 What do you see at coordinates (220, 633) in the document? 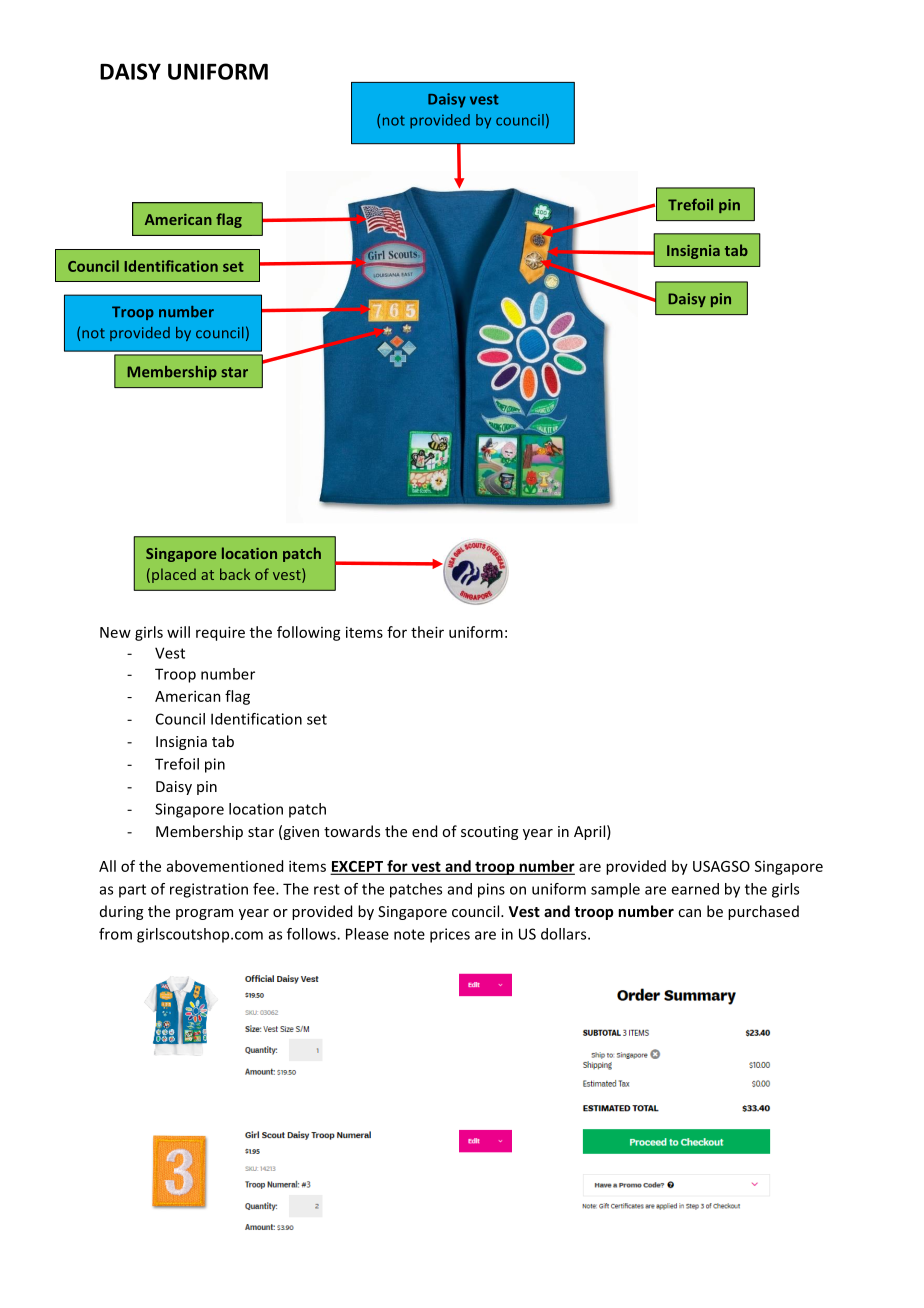
I see `require` at bounding box center [220, 633].
